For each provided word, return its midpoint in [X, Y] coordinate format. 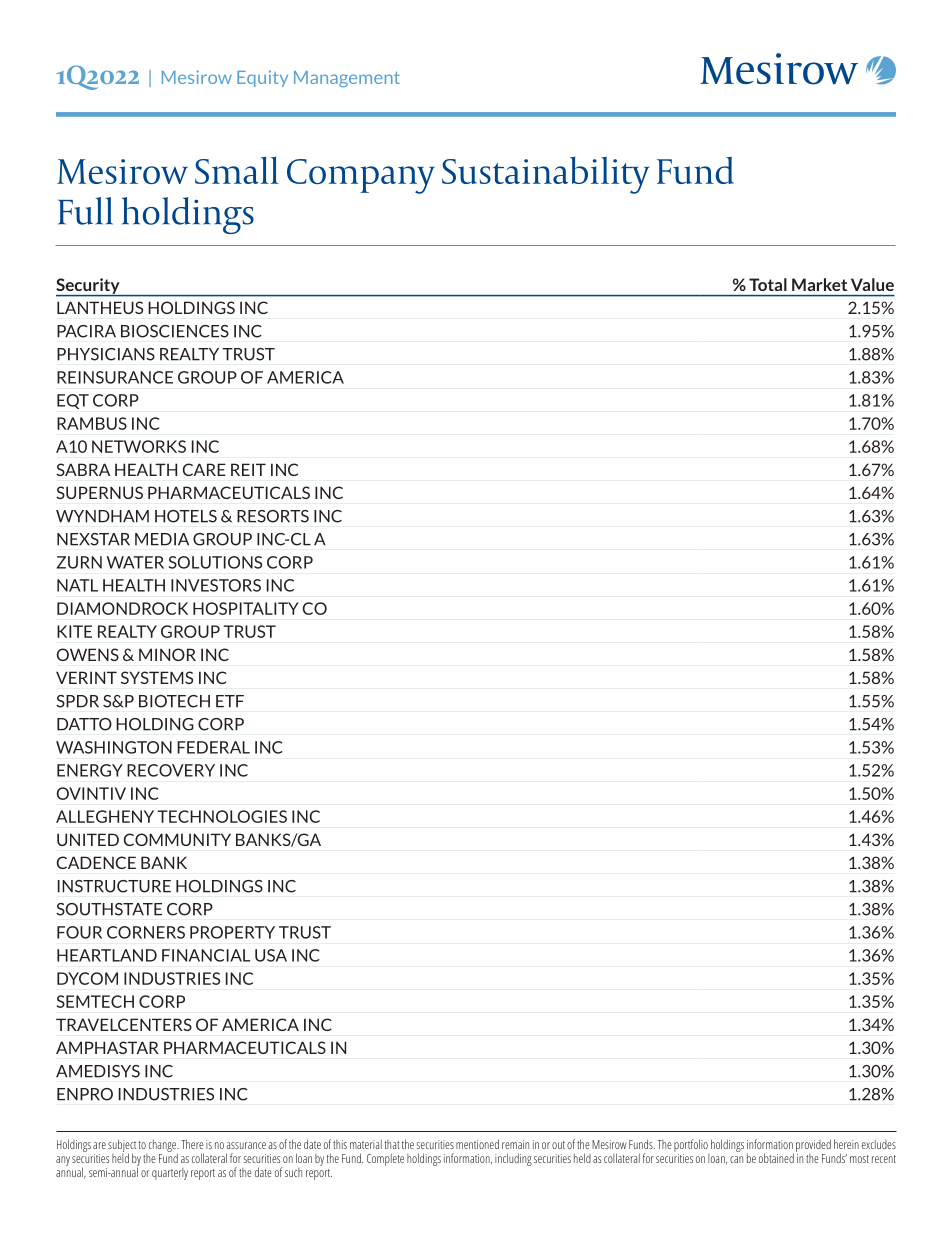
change [164, 1147]
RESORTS [273, 516]
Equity [262, 78]
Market [819, 284]
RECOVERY [171, 770]
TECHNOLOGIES [222, 816]
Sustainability [546, 175]
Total [768, 284]
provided [813, 1145]
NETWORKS [139, 446]
